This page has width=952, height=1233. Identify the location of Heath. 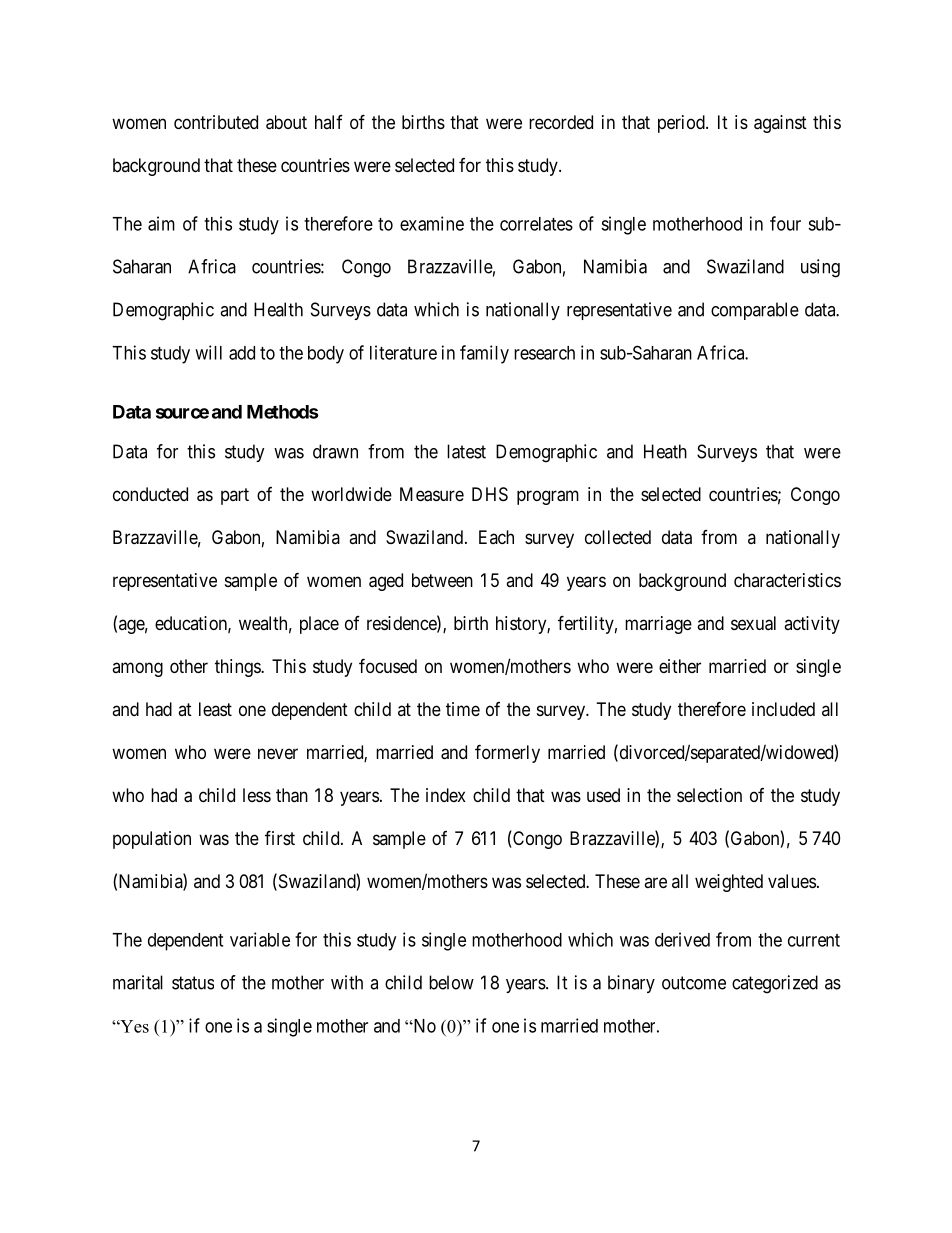
(665, 451).
